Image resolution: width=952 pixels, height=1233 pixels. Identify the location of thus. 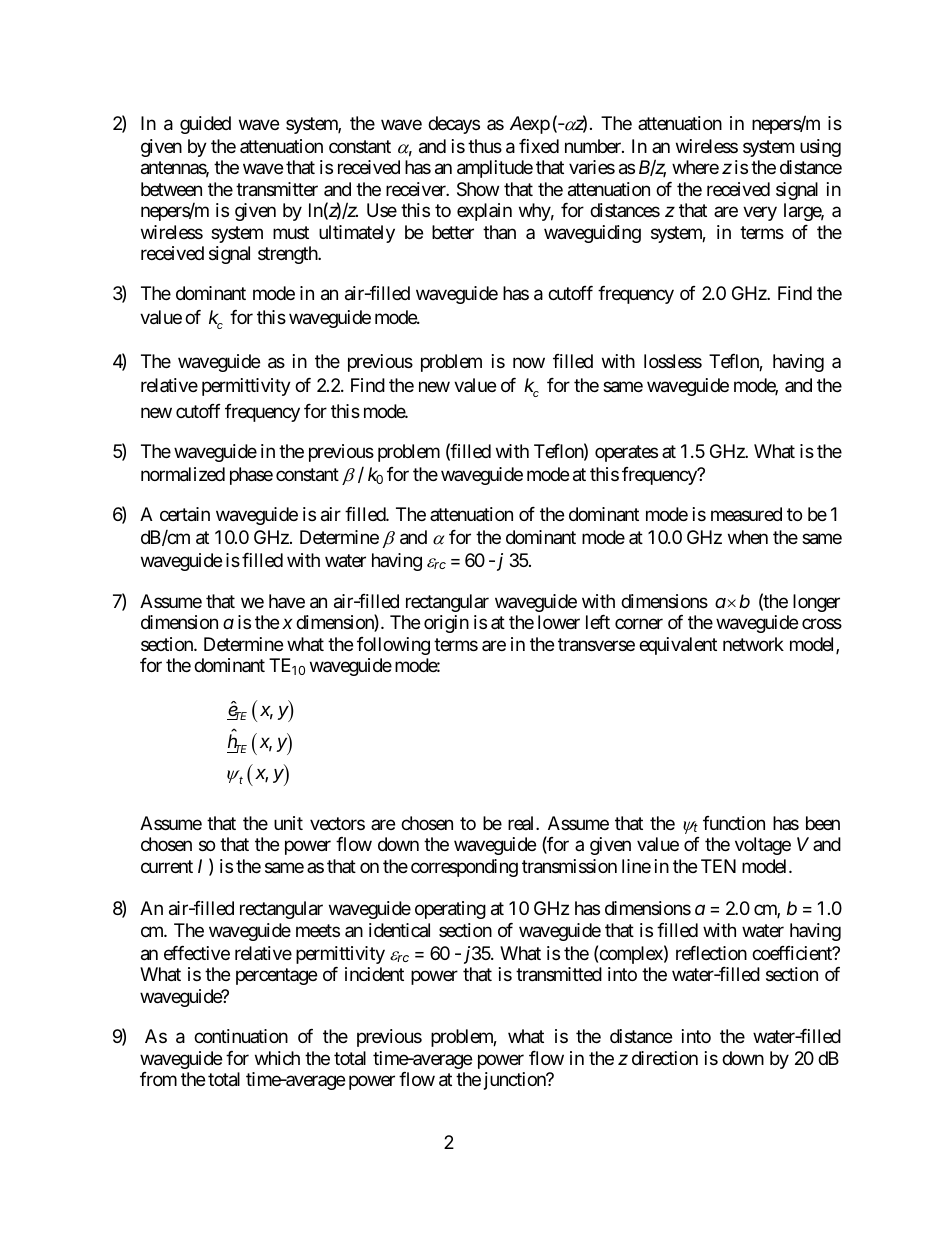
(485, 146).
